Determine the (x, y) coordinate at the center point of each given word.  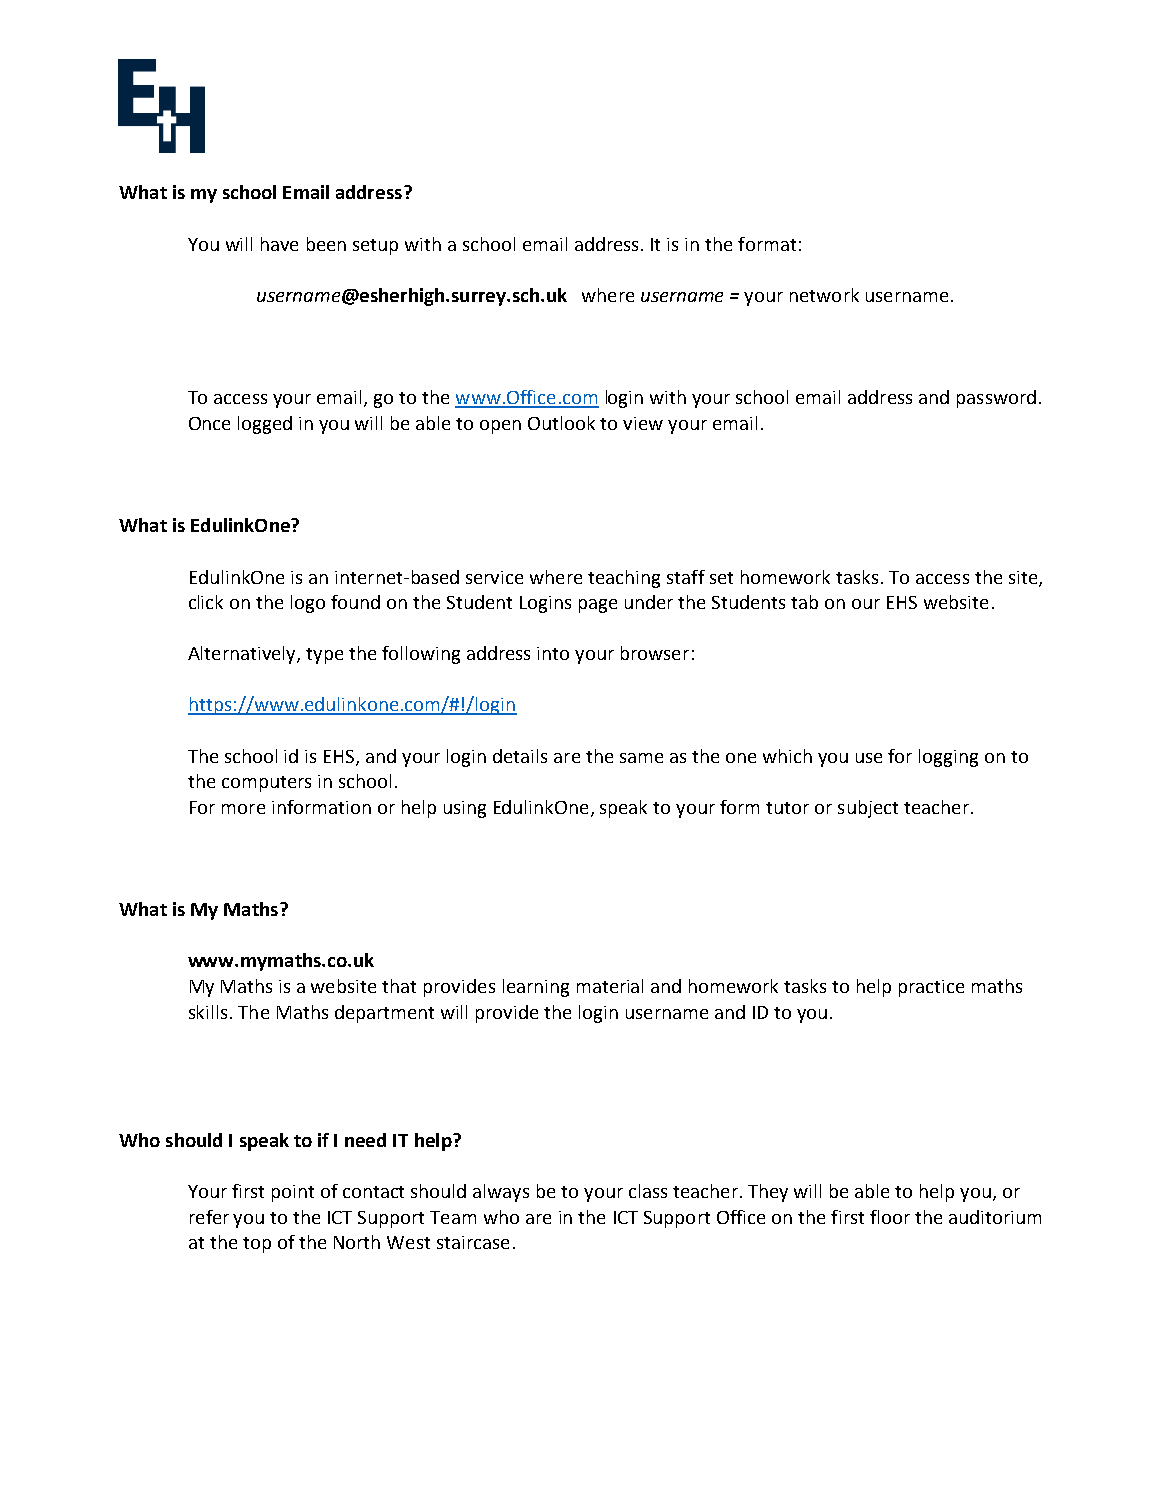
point (293, 1193)
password (996, 399)
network (824, 295)
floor (890, 1217)
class (648, 1191)
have (279, 244)
